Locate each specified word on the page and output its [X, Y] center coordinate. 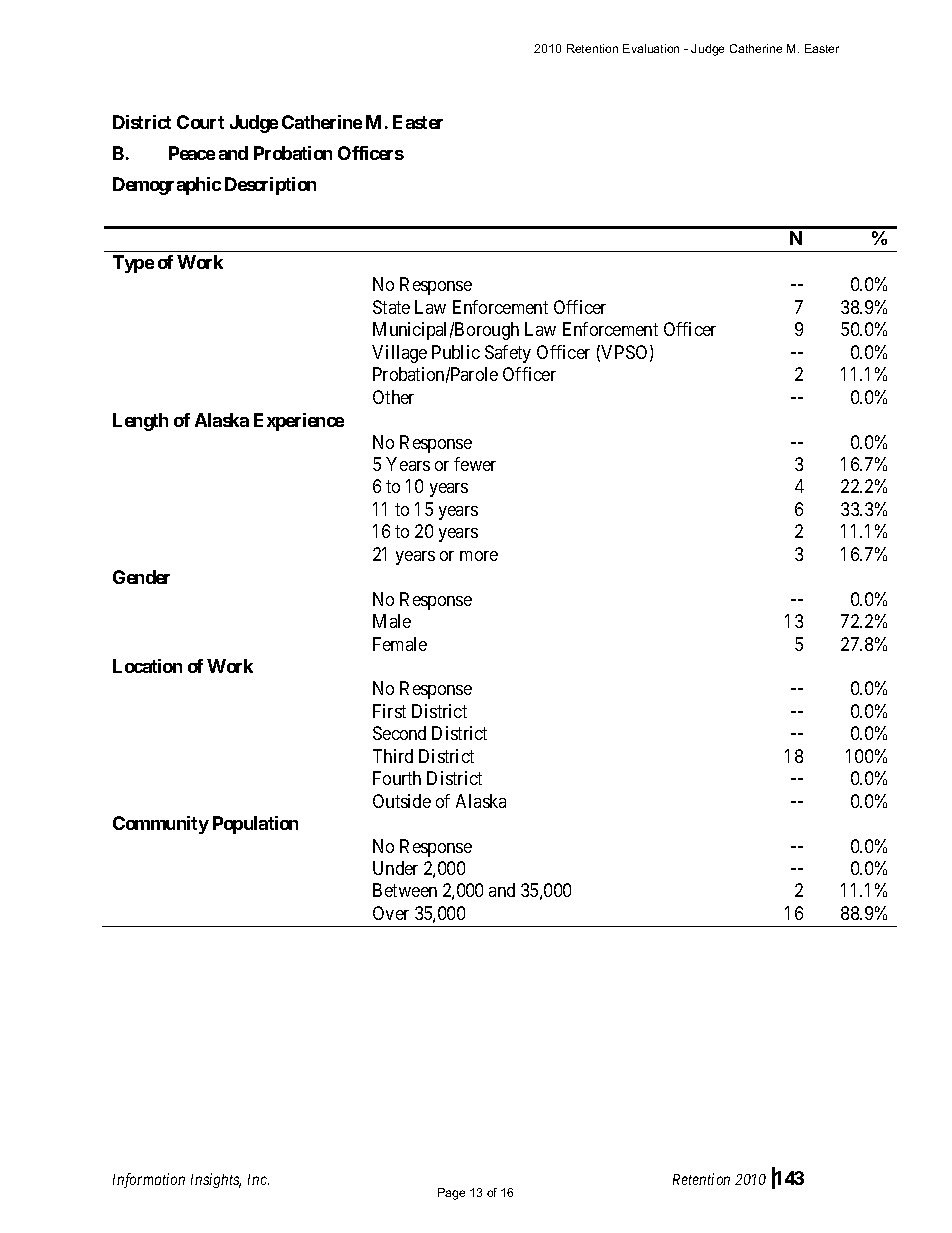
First [389, 711]
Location [147, 666]
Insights [216, 1180]
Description [270, 186]
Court [200, 122]
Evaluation [651, 48]
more [479, 556]
